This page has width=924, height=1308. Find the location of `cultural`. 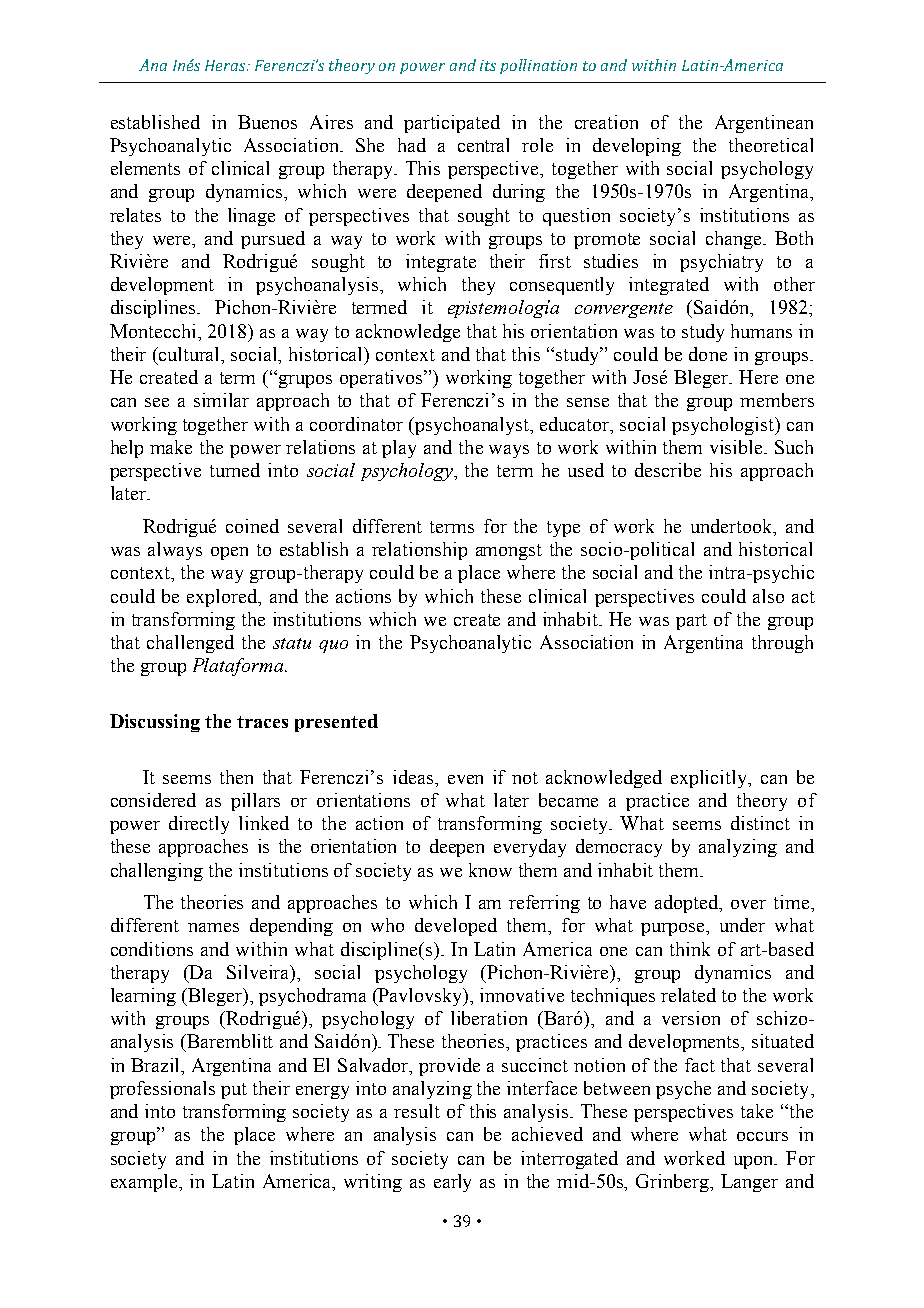

cultural is located at coordinates (190, 355).
